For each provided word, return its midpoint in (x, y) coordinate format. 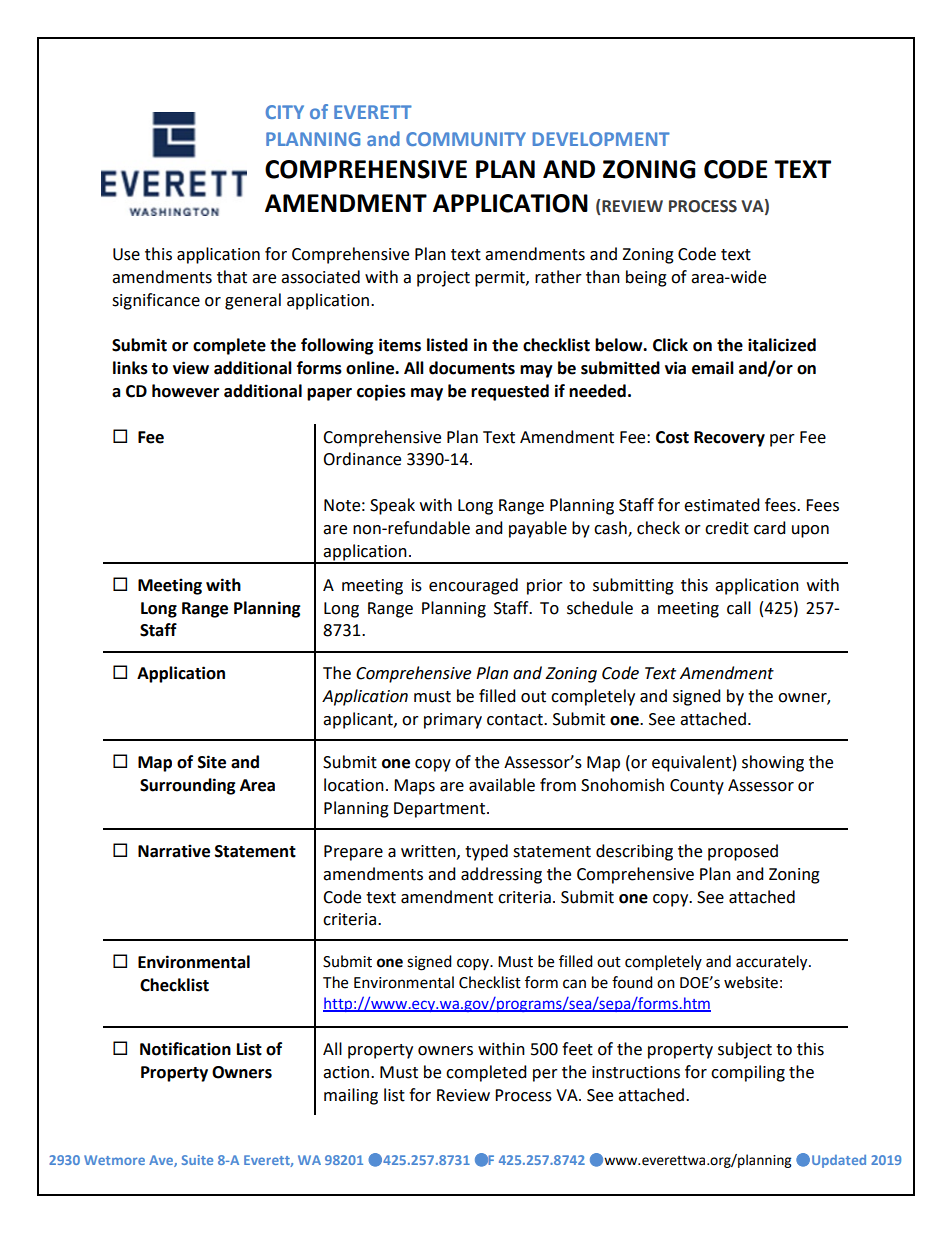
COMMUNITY (466, 139)
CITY (285, 112)
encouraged (473, 586)
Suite (197, 1160)
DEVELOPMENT (601, 139)
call (739, 608)
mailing (351, 1096)
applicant (359, 720)
